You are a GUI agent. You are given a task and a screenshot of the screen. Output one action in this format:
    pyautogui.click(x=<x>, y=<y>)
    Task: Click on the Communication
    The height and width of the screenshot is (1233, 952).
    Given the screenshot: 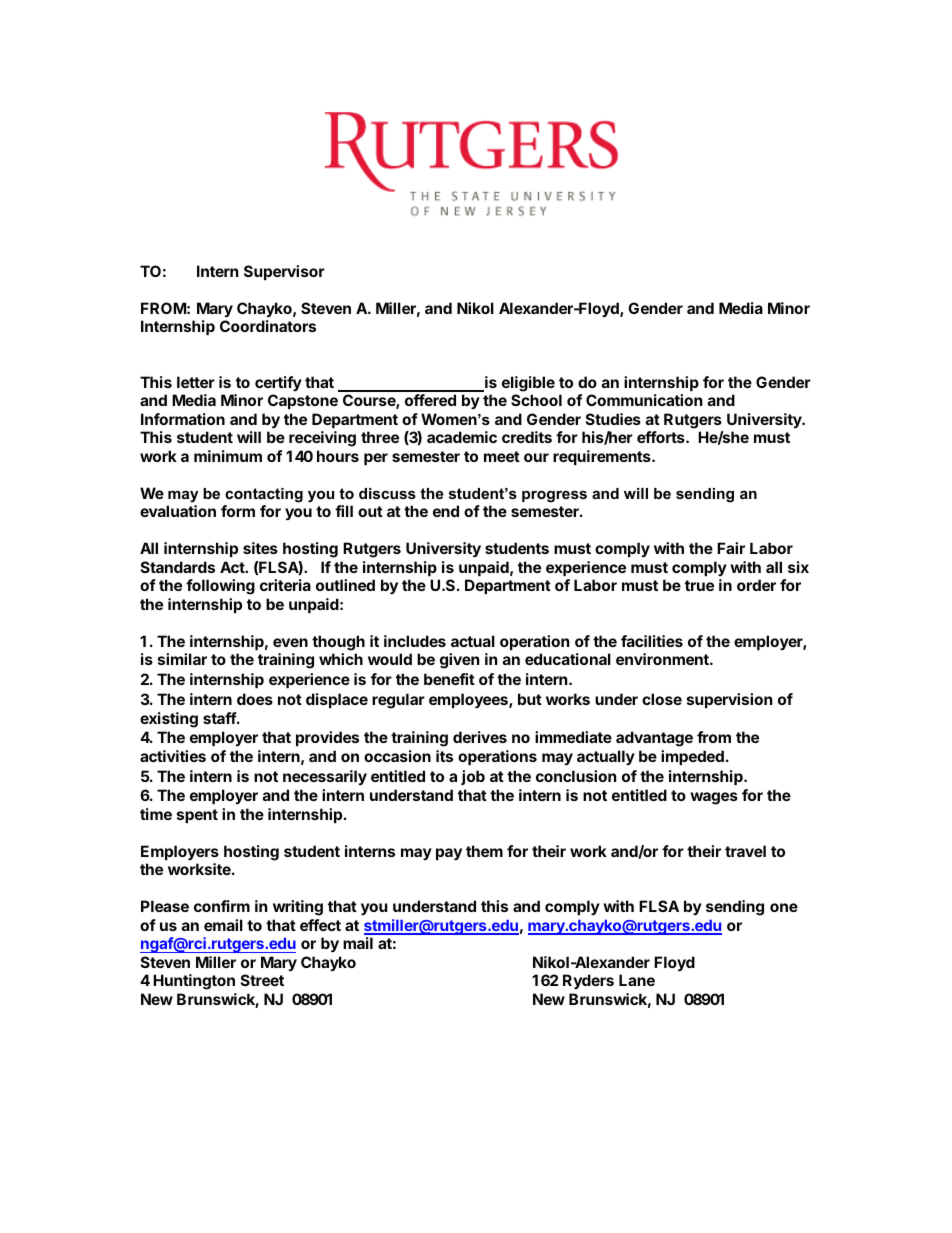 What is the action you would take?
    pyautogui.click(x=644, y=400)
